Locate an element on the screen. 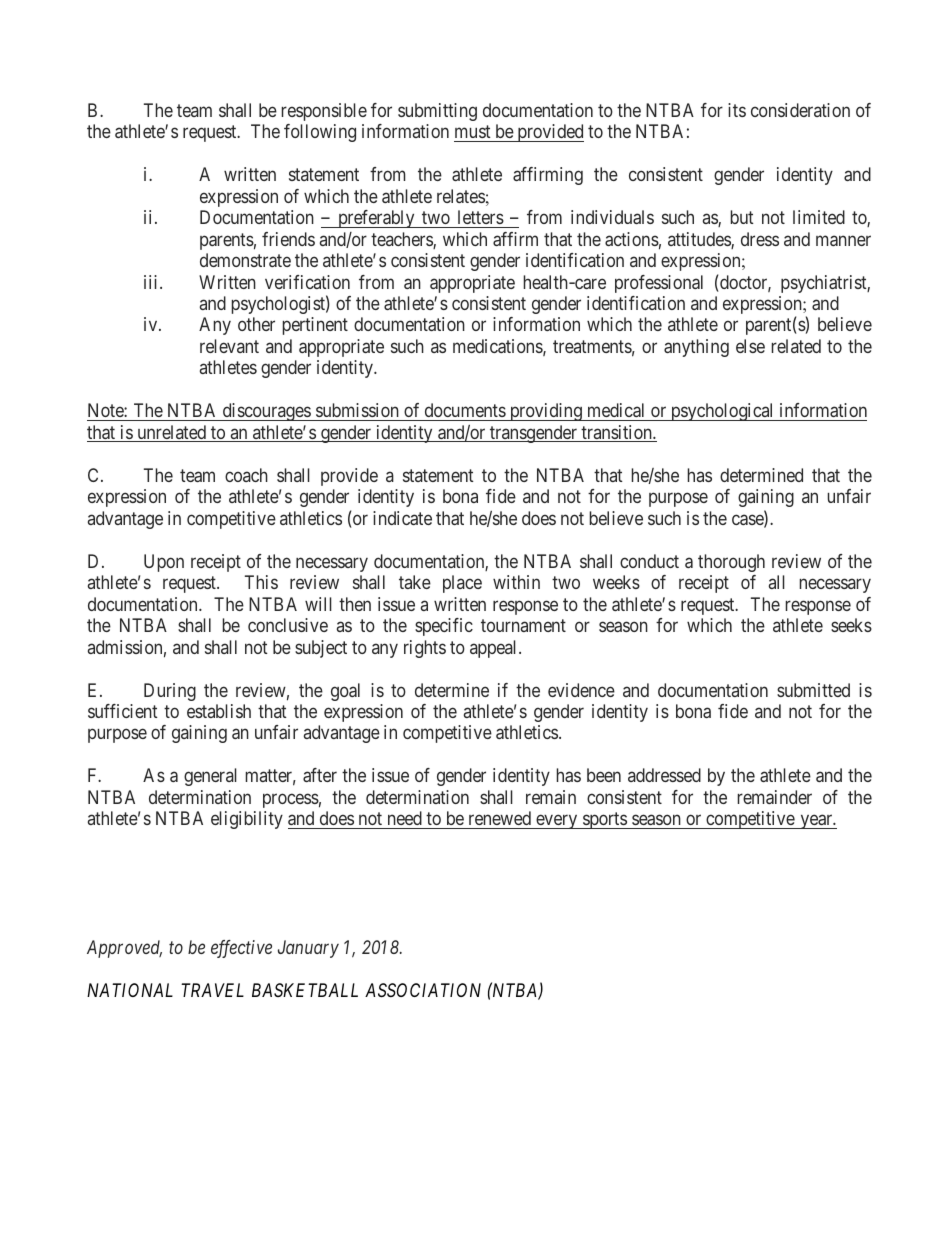  its is located at coordinates (737, 110).
